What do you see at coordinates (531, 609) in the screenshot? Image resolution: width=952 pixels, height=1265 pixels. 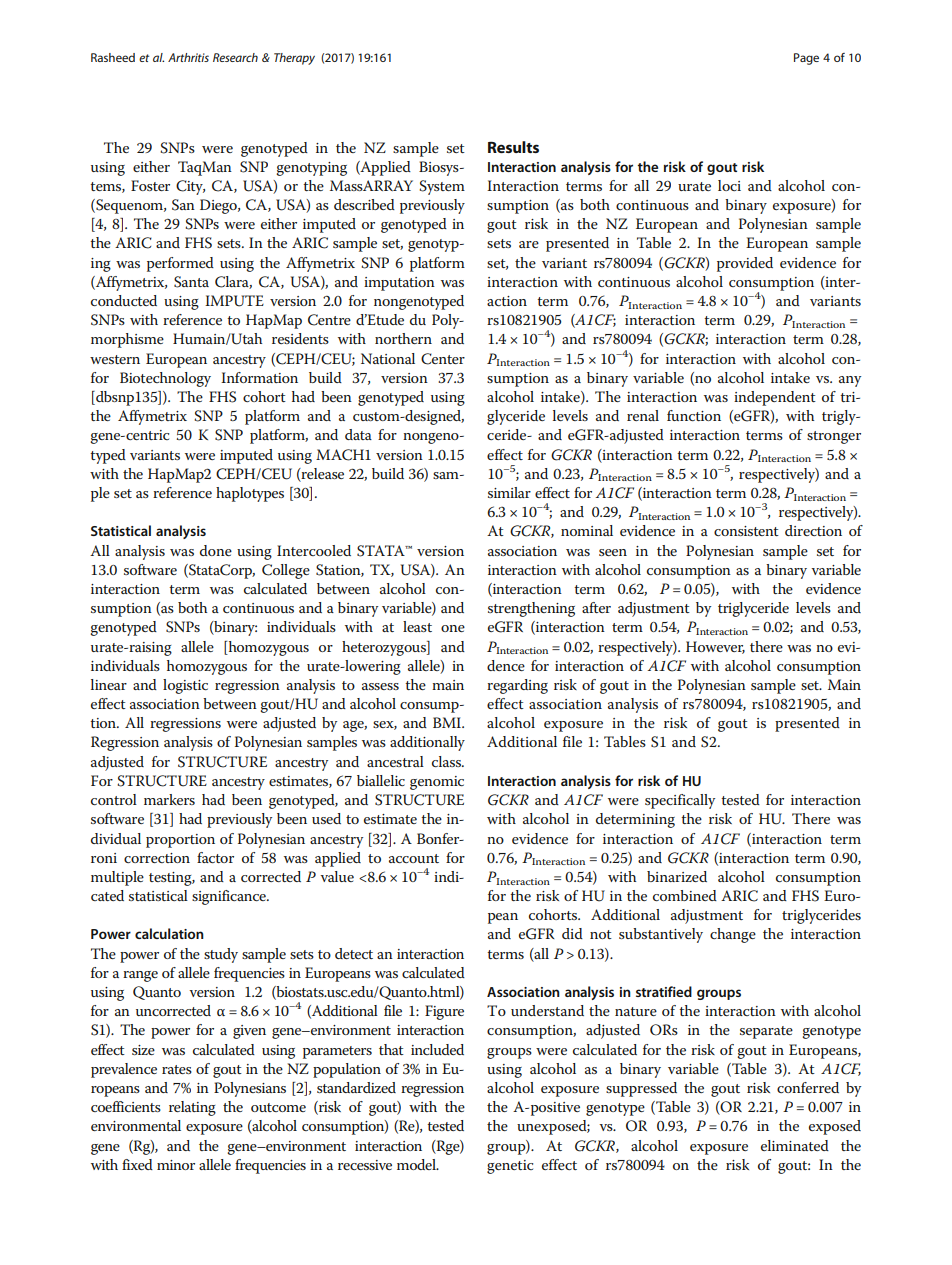 I see `strengthening` at bounding box center [531, 609].
